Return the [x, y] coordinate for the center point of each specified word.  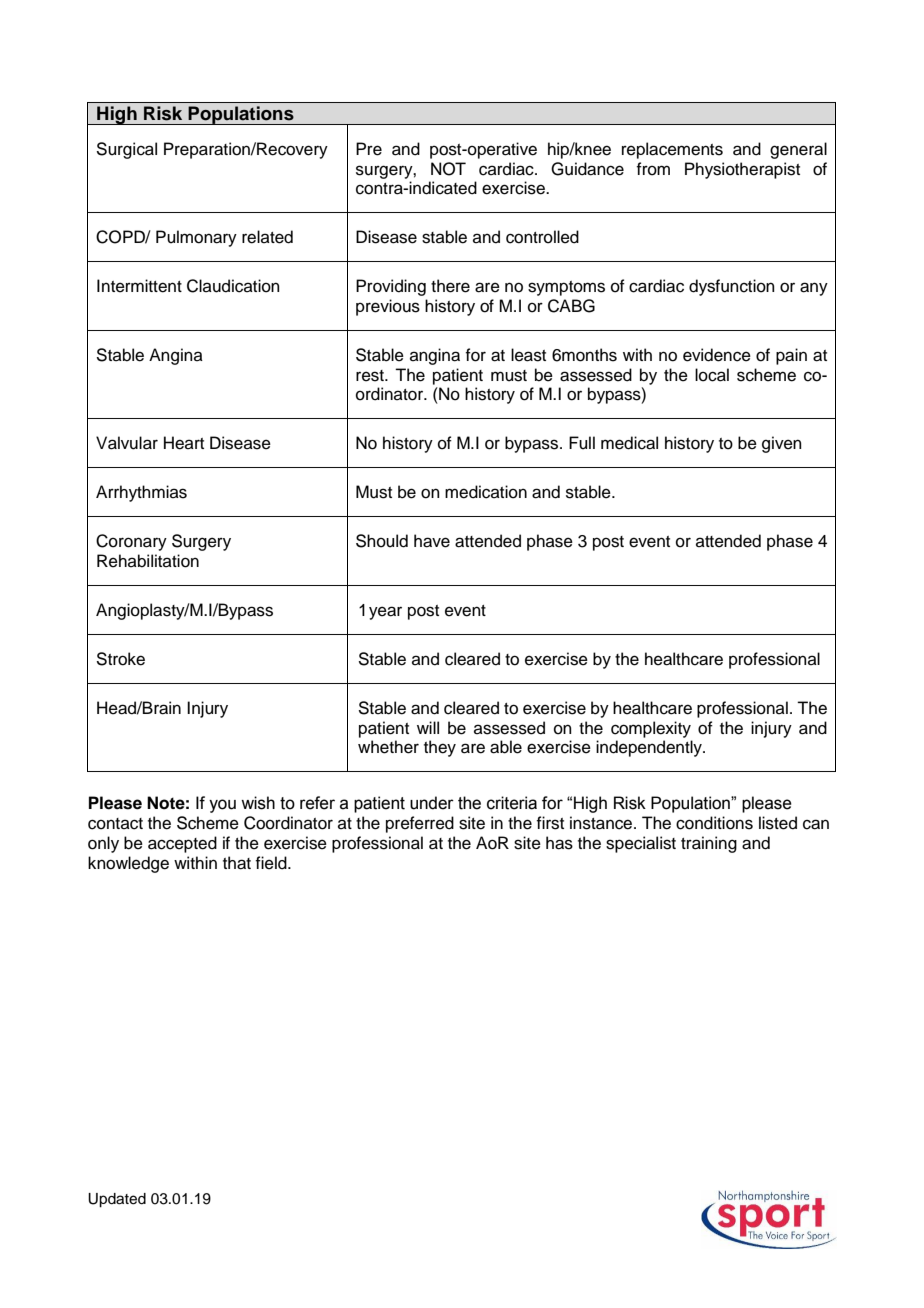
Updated [117, 1200]
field [272, 863]
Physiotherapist [742, 170]
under [432, 803]
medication [486, 492]
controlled [542, 237]
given [782, 444]
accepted [182, 844]
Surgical [126, 150]
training [709, 844]
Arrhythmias [141, 493]
